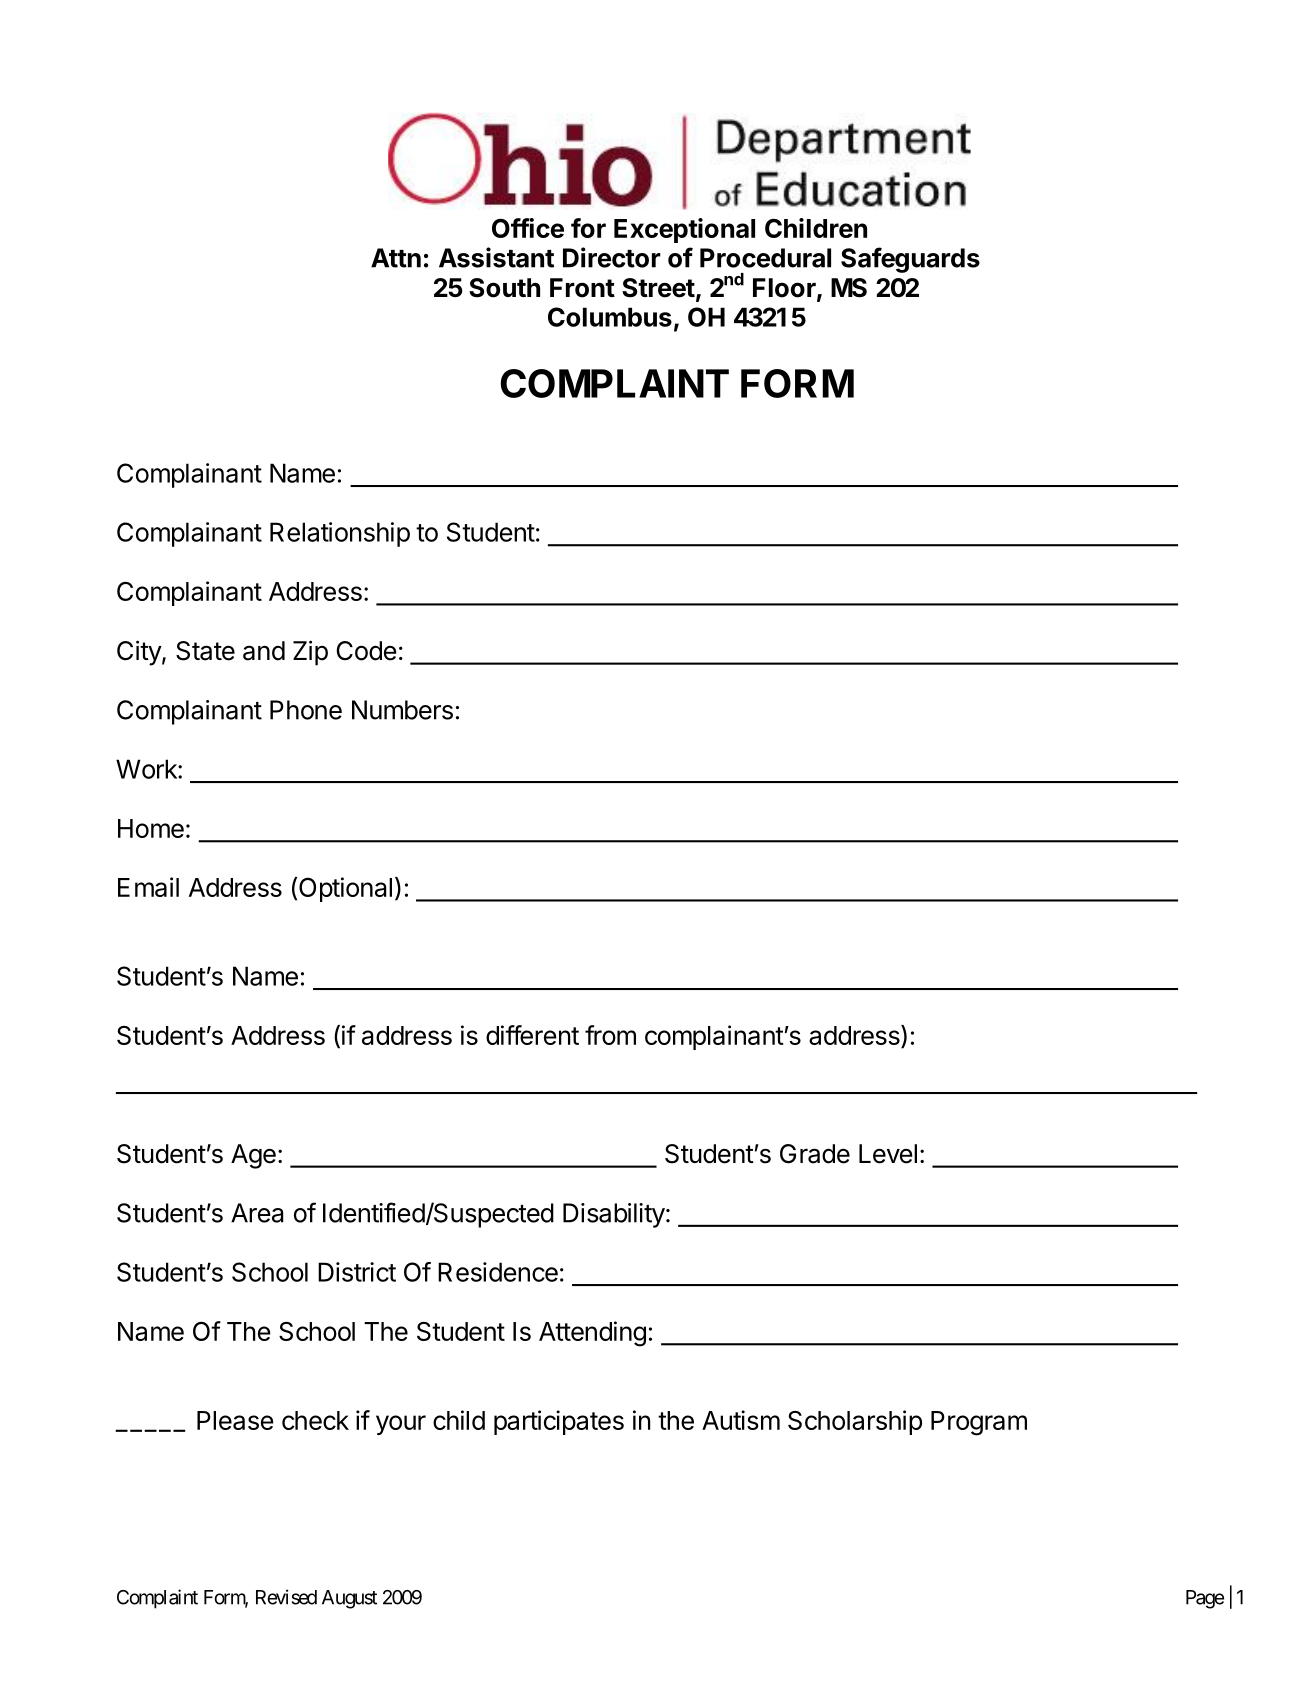  What do you see at coordinates (286, 1597) in the image?
I see `Revised` at bounding box center [286, 1597].
